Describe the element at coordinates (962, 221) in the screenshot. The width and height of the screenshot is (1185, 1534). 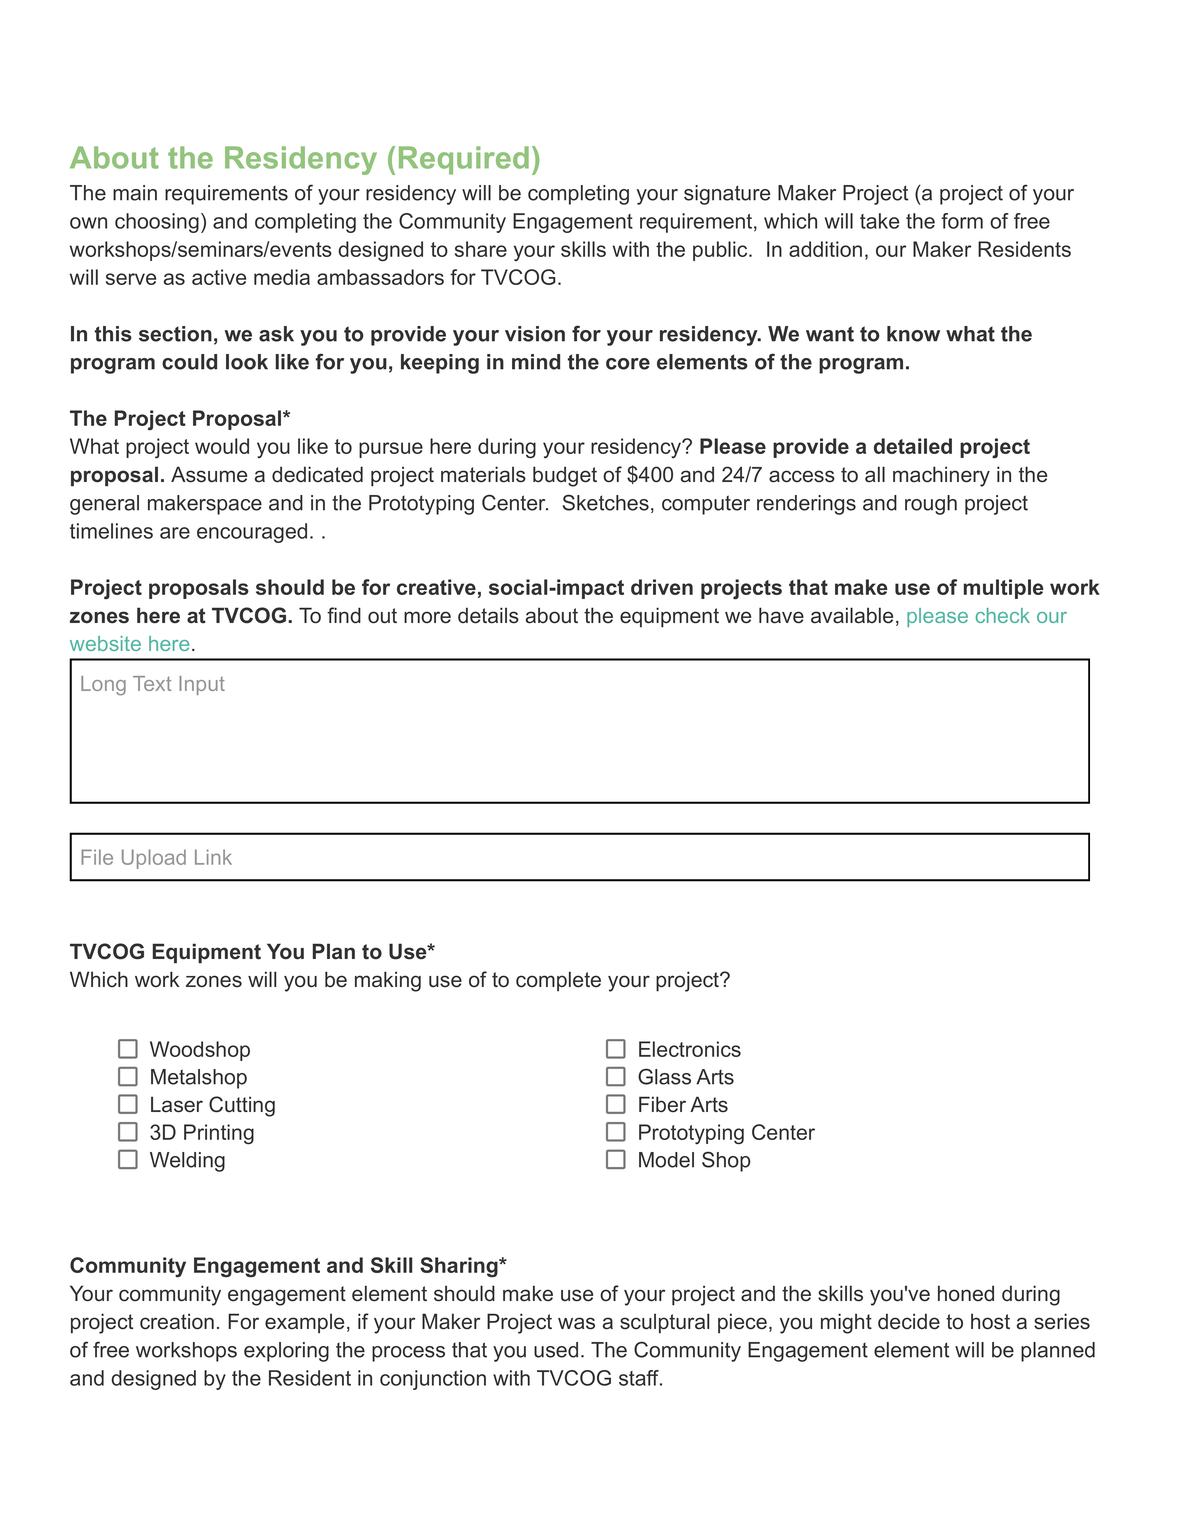
I see `form` at that location.
